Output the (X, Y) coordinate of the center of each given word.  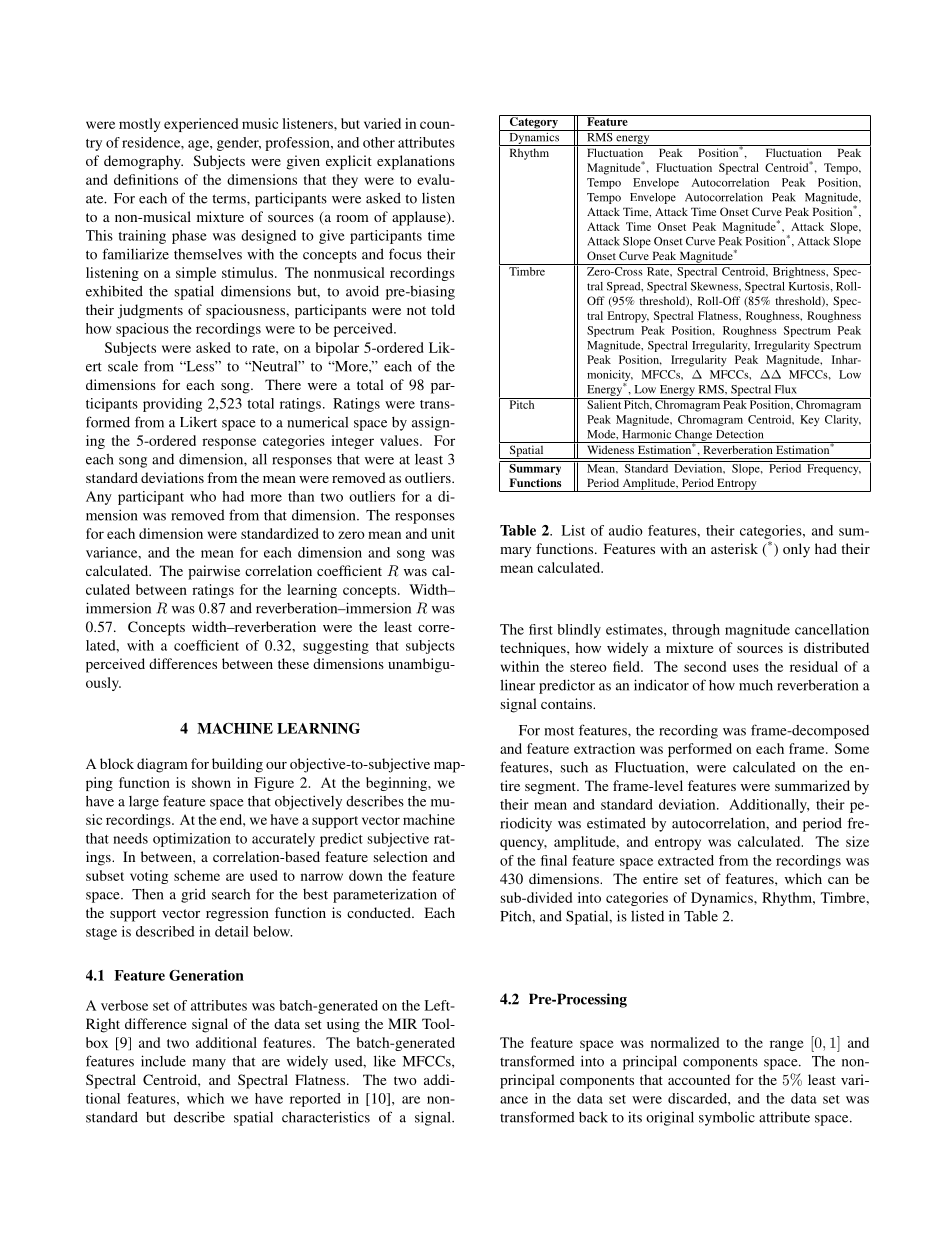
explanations (416, 162)
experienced (201, 125)
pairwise (214, 572)
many (209, 1064)
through (696, 631)
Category (533, 123)
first (541, 629)
